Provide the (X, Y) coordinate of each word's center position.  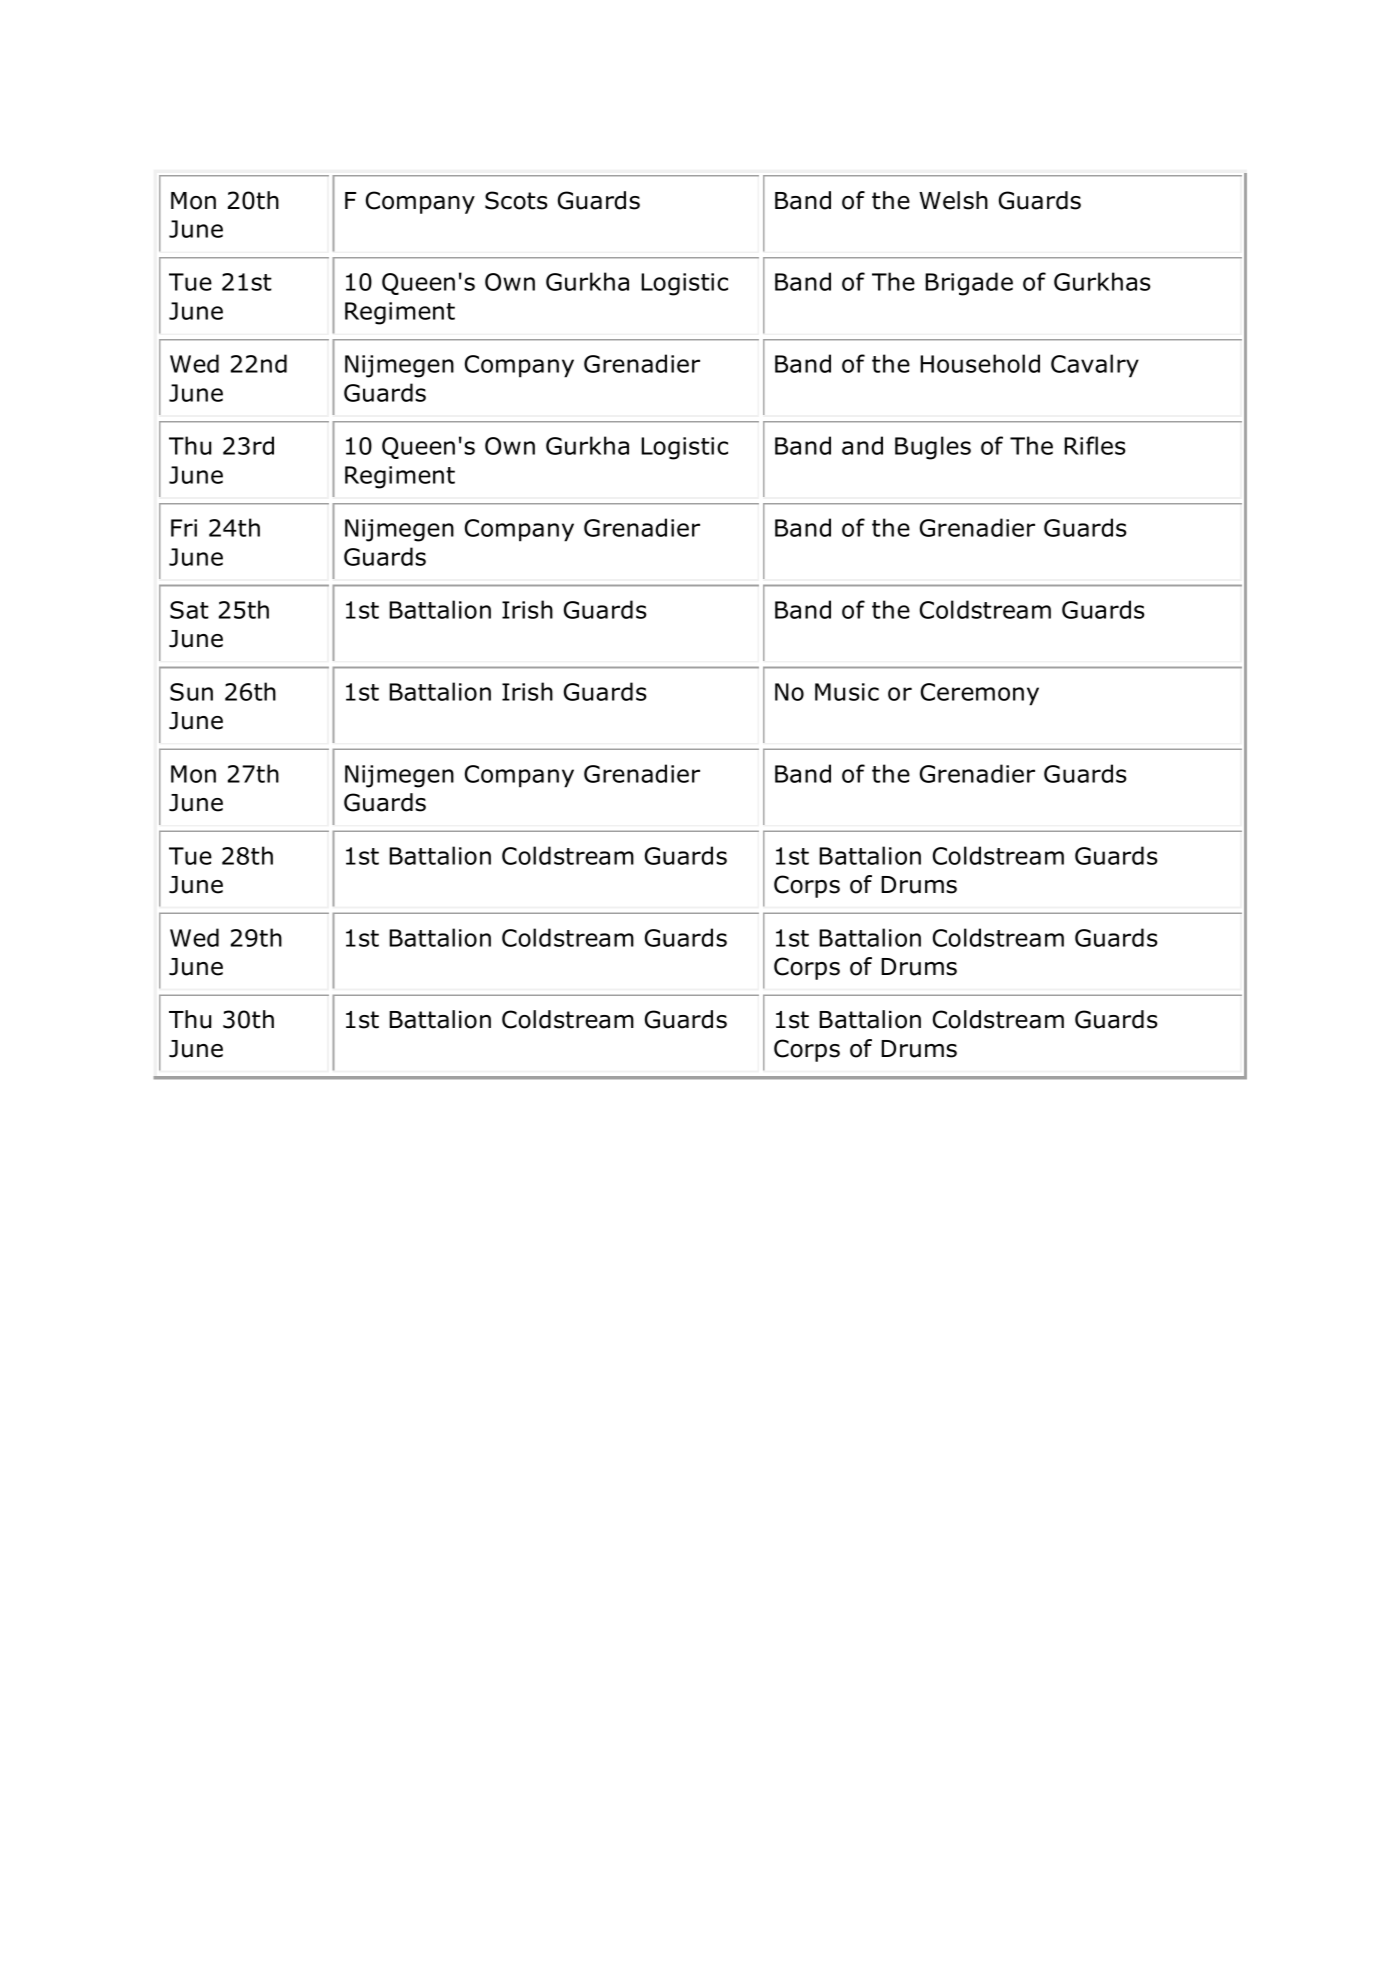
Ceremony (980, 694)
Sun (191, 692)
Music (847, 692)
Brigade (969, 284)
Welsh (953, 200)
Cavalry (1095, 366)
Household (980, 363)
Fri (184, 528)
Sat (189, 610)
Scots (516, 200)
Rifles (1095, 445)
